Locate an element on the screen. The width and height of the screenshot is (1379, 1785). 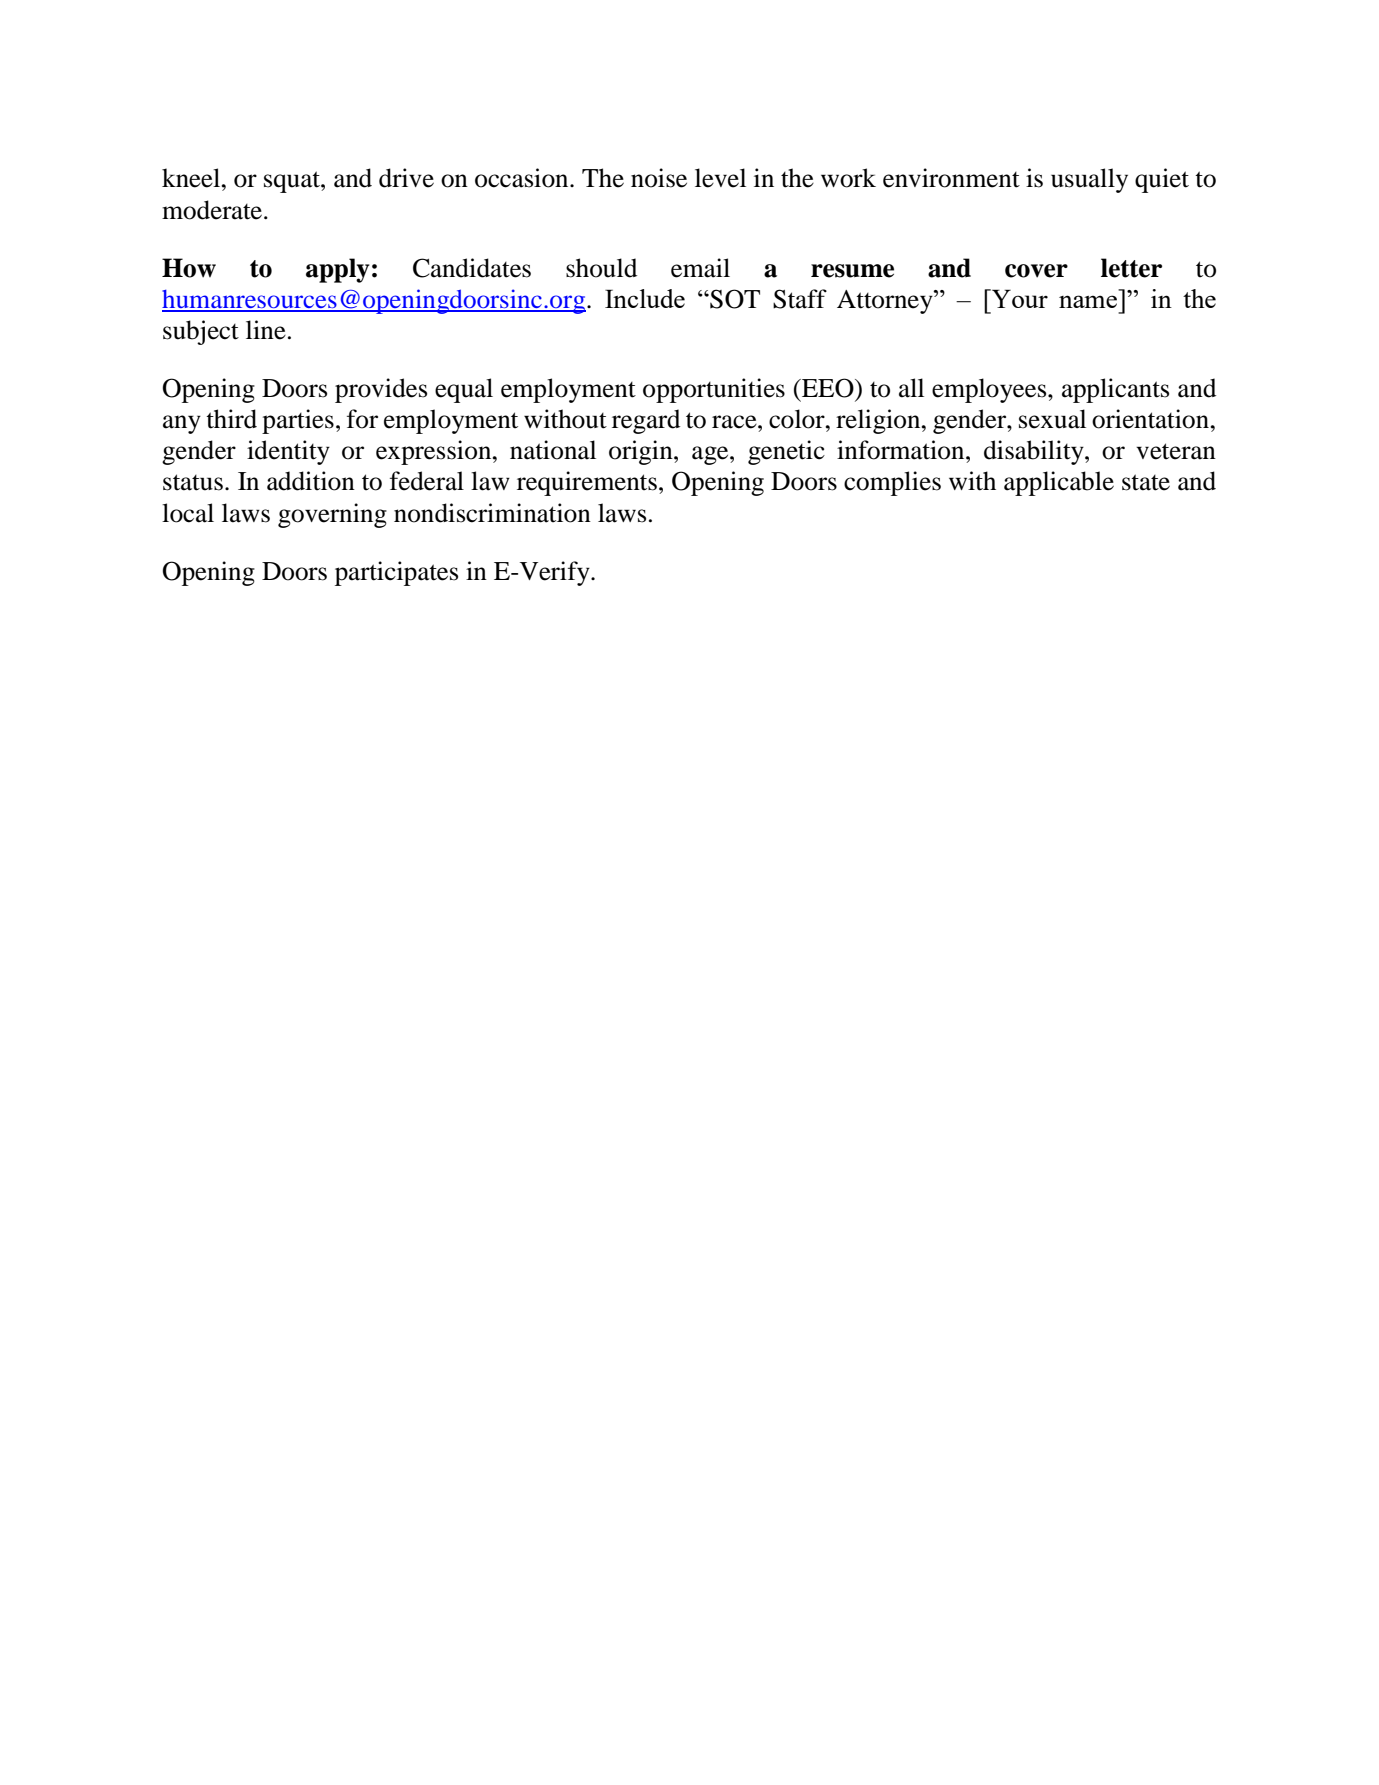
identity is located at coordinates (288, 452).
